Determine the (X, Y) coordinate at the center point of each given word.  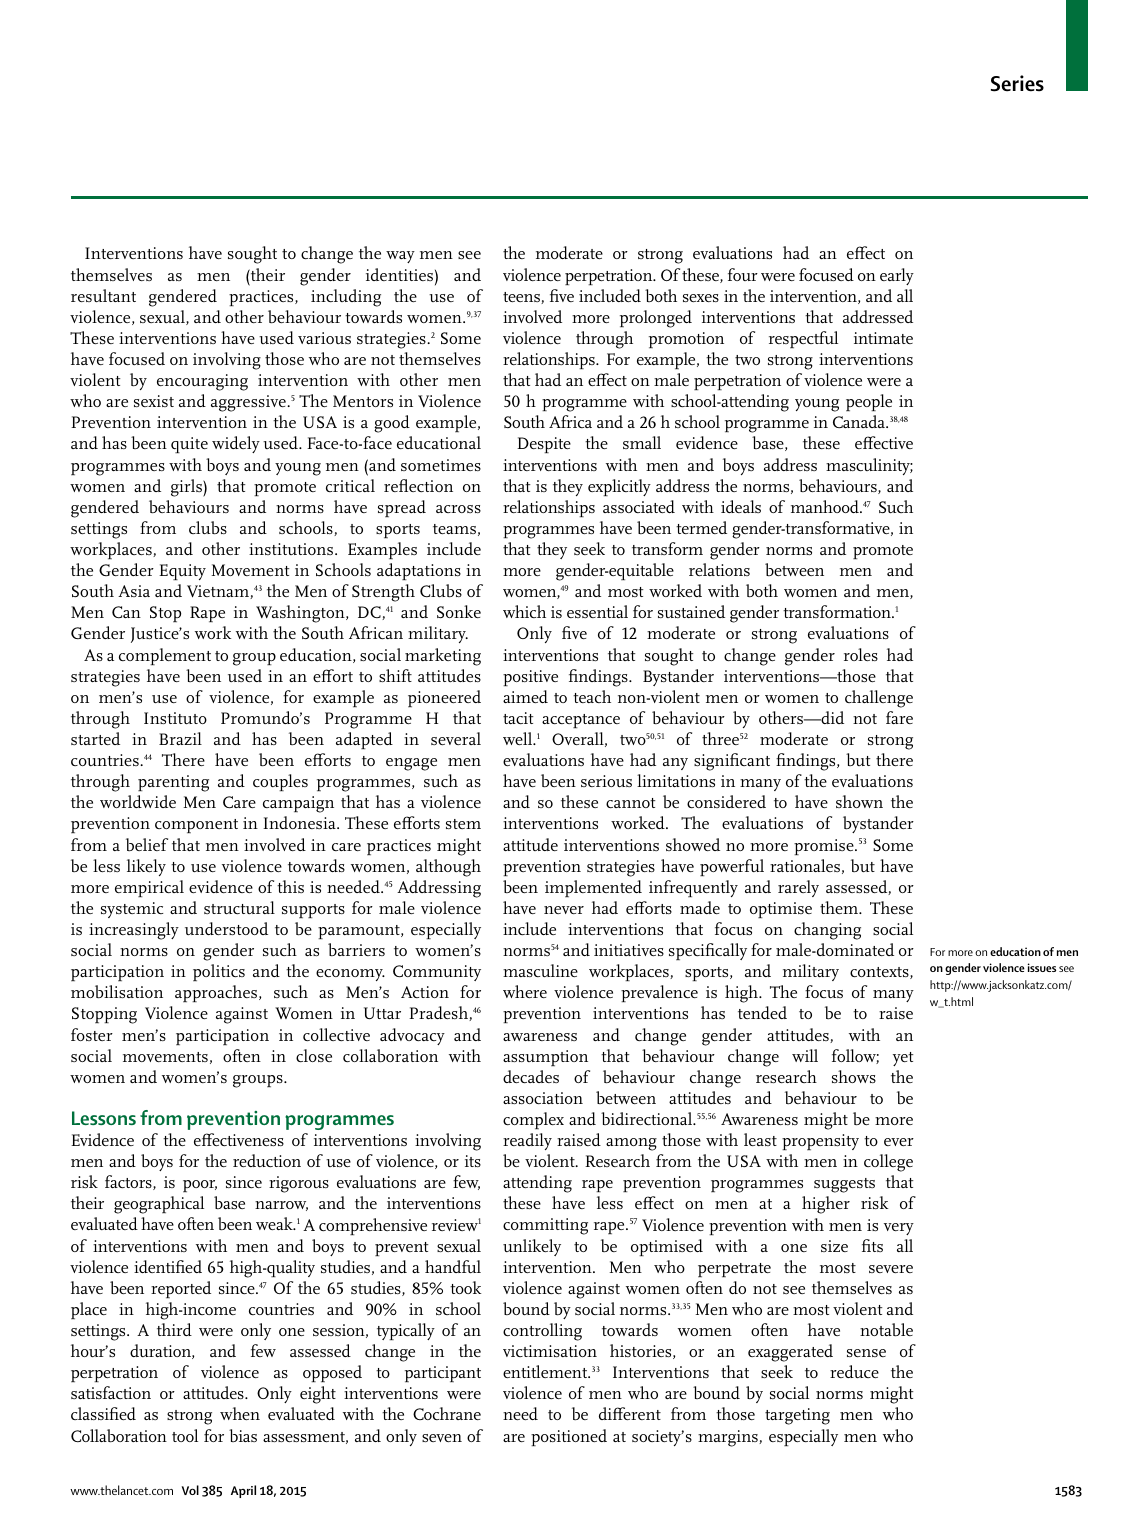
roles (861, 654)
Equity (182, 572)
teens (522, 298)
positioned (569, 1437)
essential (597, 611)
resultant (103, 295)
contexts (880, 973)
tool (185, 1435)
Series (1017, 83)
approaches (217, 993)
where (525, 991)
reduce (854, 1371)
